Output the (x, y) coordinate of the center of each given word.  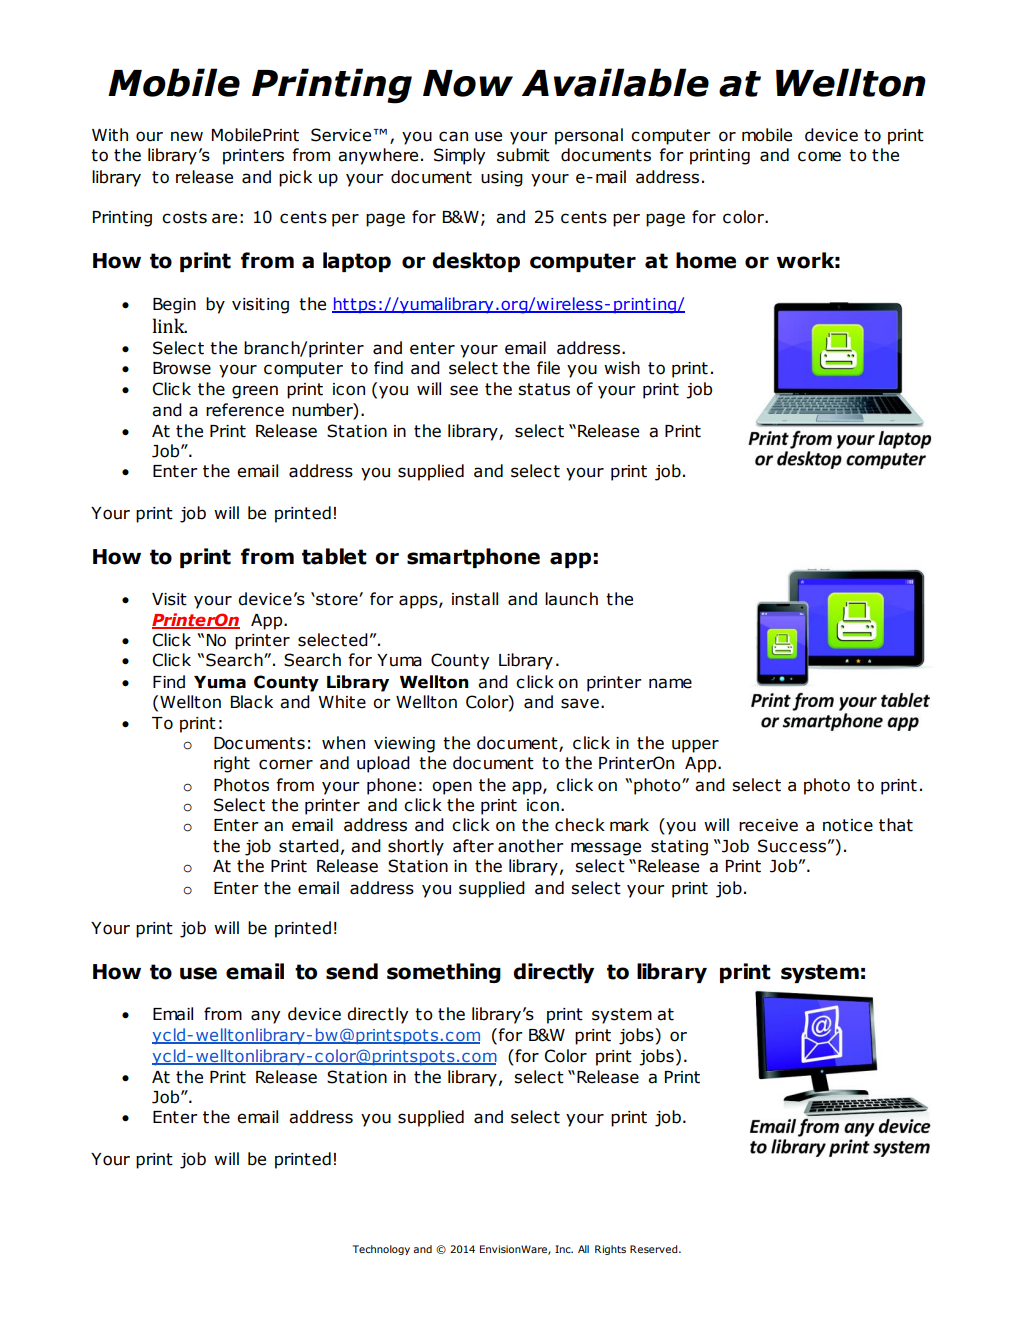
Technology (381, 1250)
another (531, 846)
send (352, 971)
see (464, 390)
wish (622, 368)
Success (792, 846)
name (670, 683)
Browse (182, 368)
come (819, 156)
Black (252, 702)
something (444, 973)
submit (523, 155)
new (187, 136)
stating (679, 848)
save (580, 703)
